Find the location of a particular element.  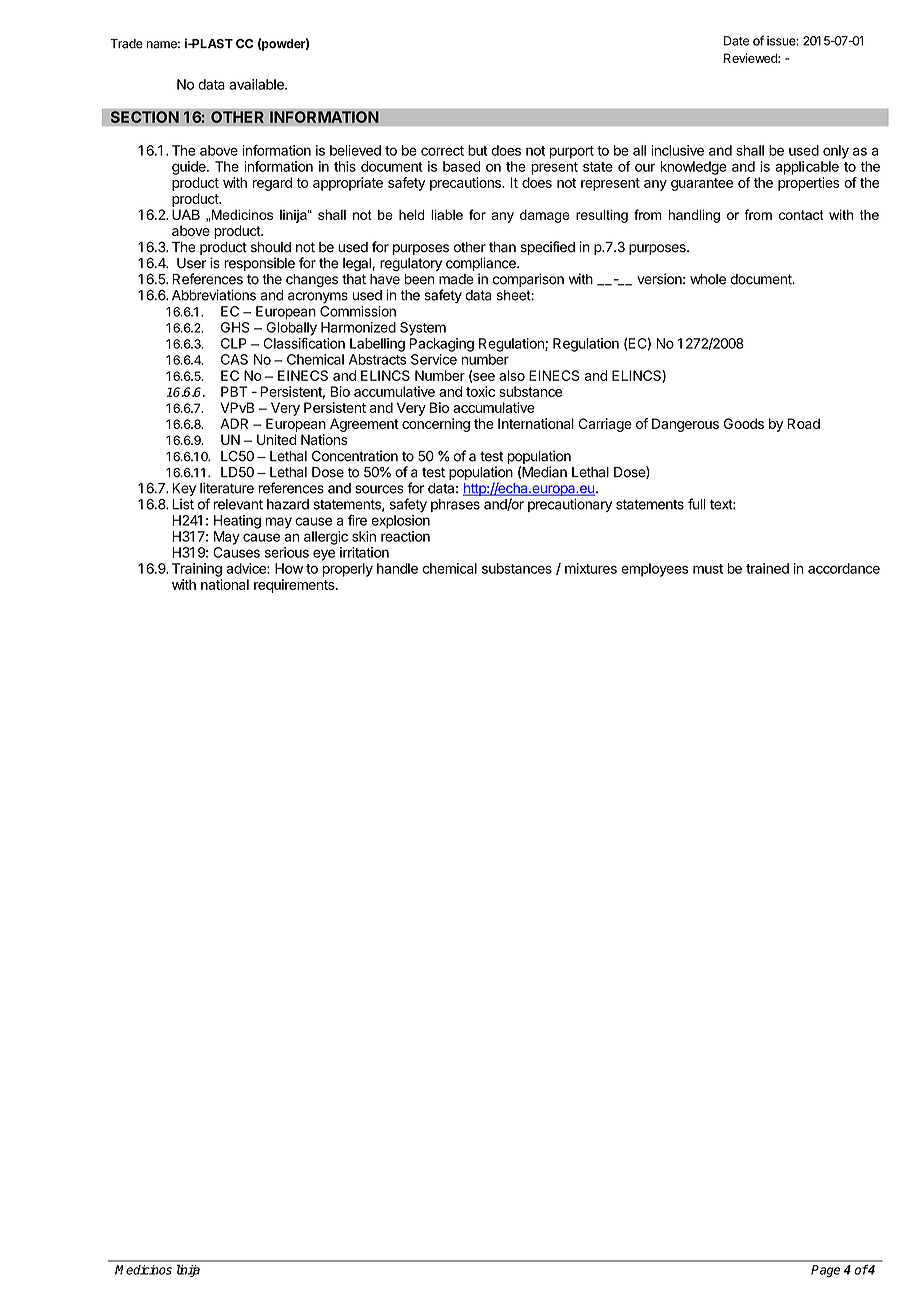

Page is located at coordinates (825, 1271).
